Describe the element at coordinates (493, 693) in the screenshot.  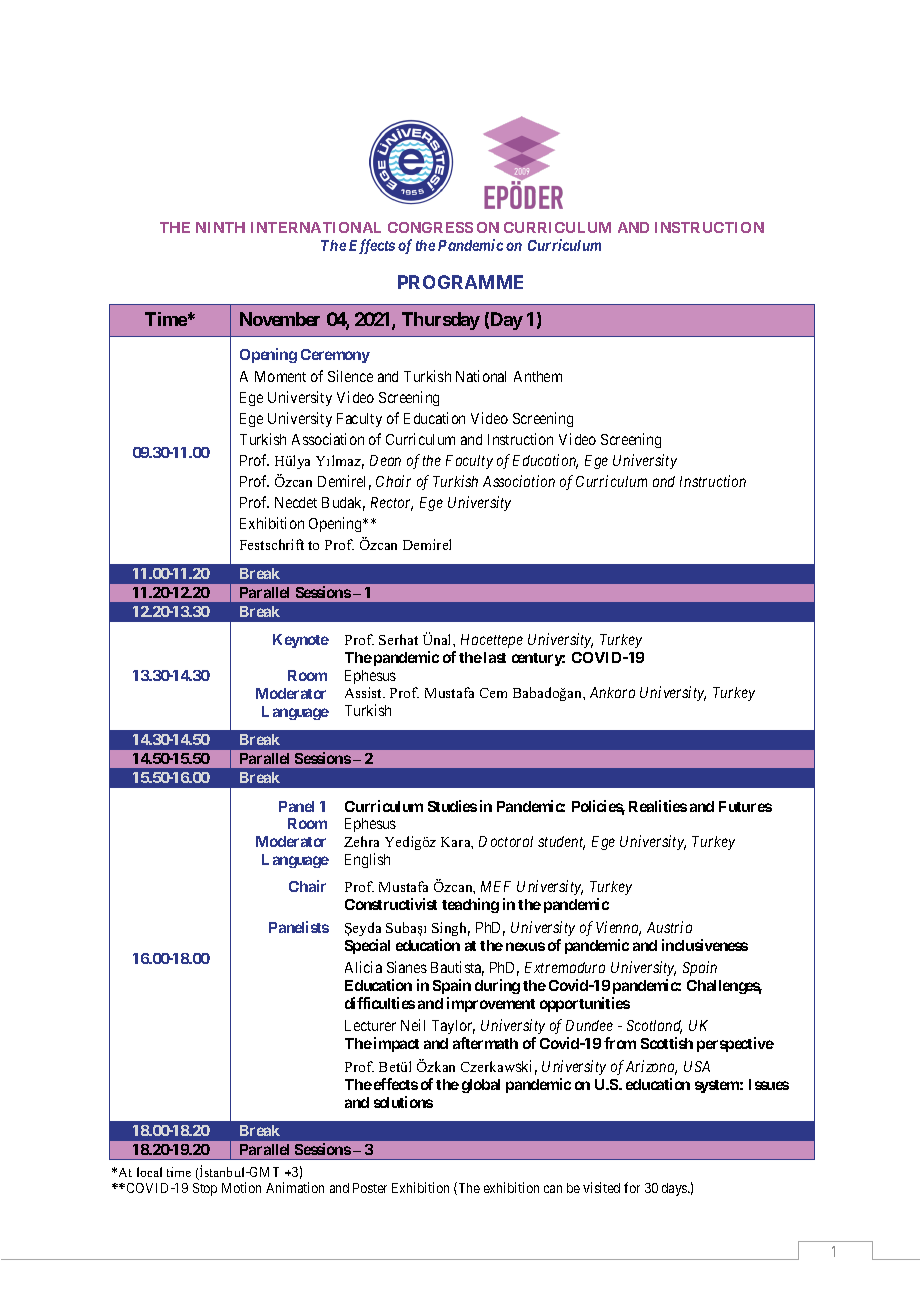
I see `Cem` at that location.
